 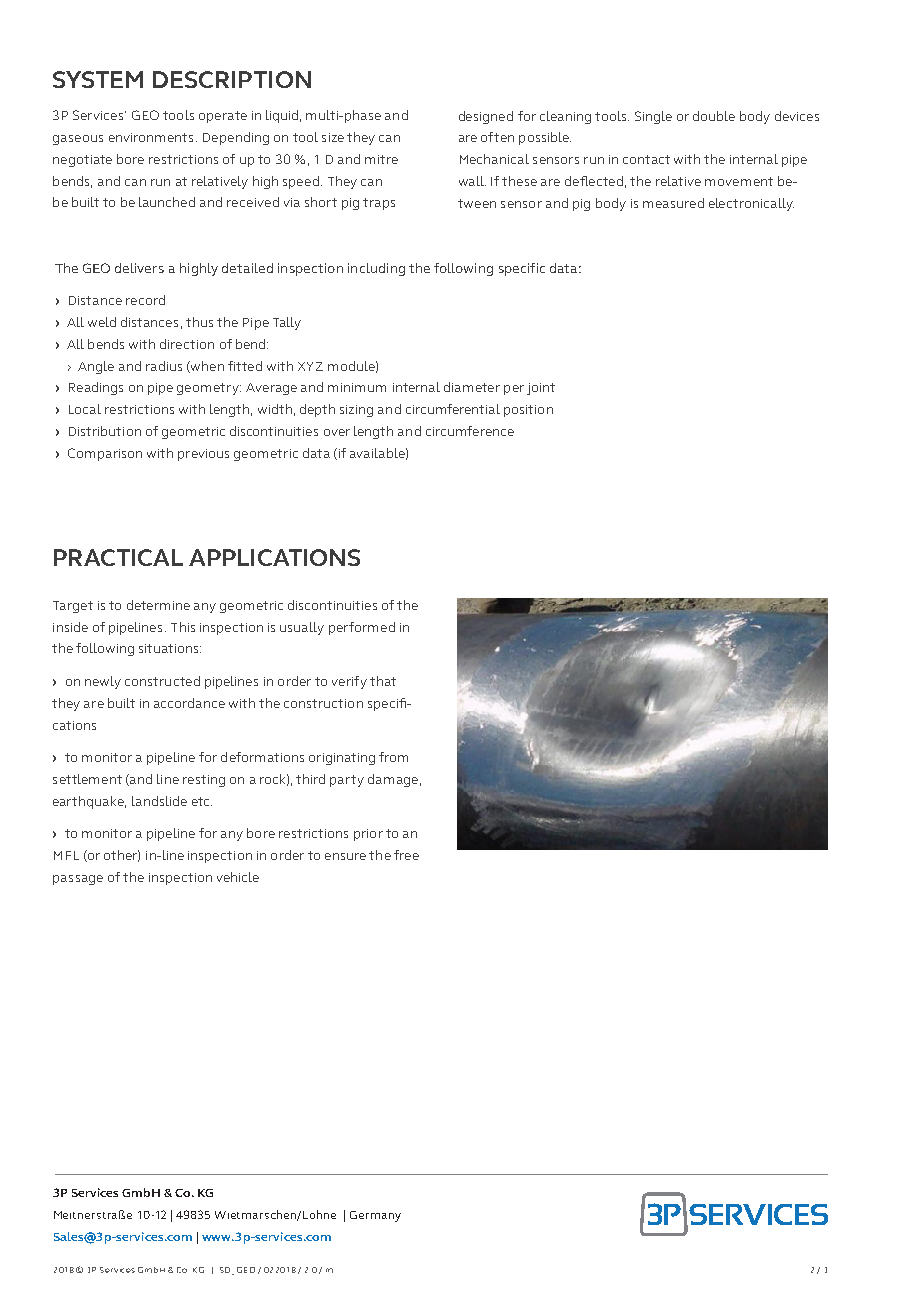 What do you see at coordinates (486, 117) in the screenshot?
I see `designed` at bounding box center [486, 117].
